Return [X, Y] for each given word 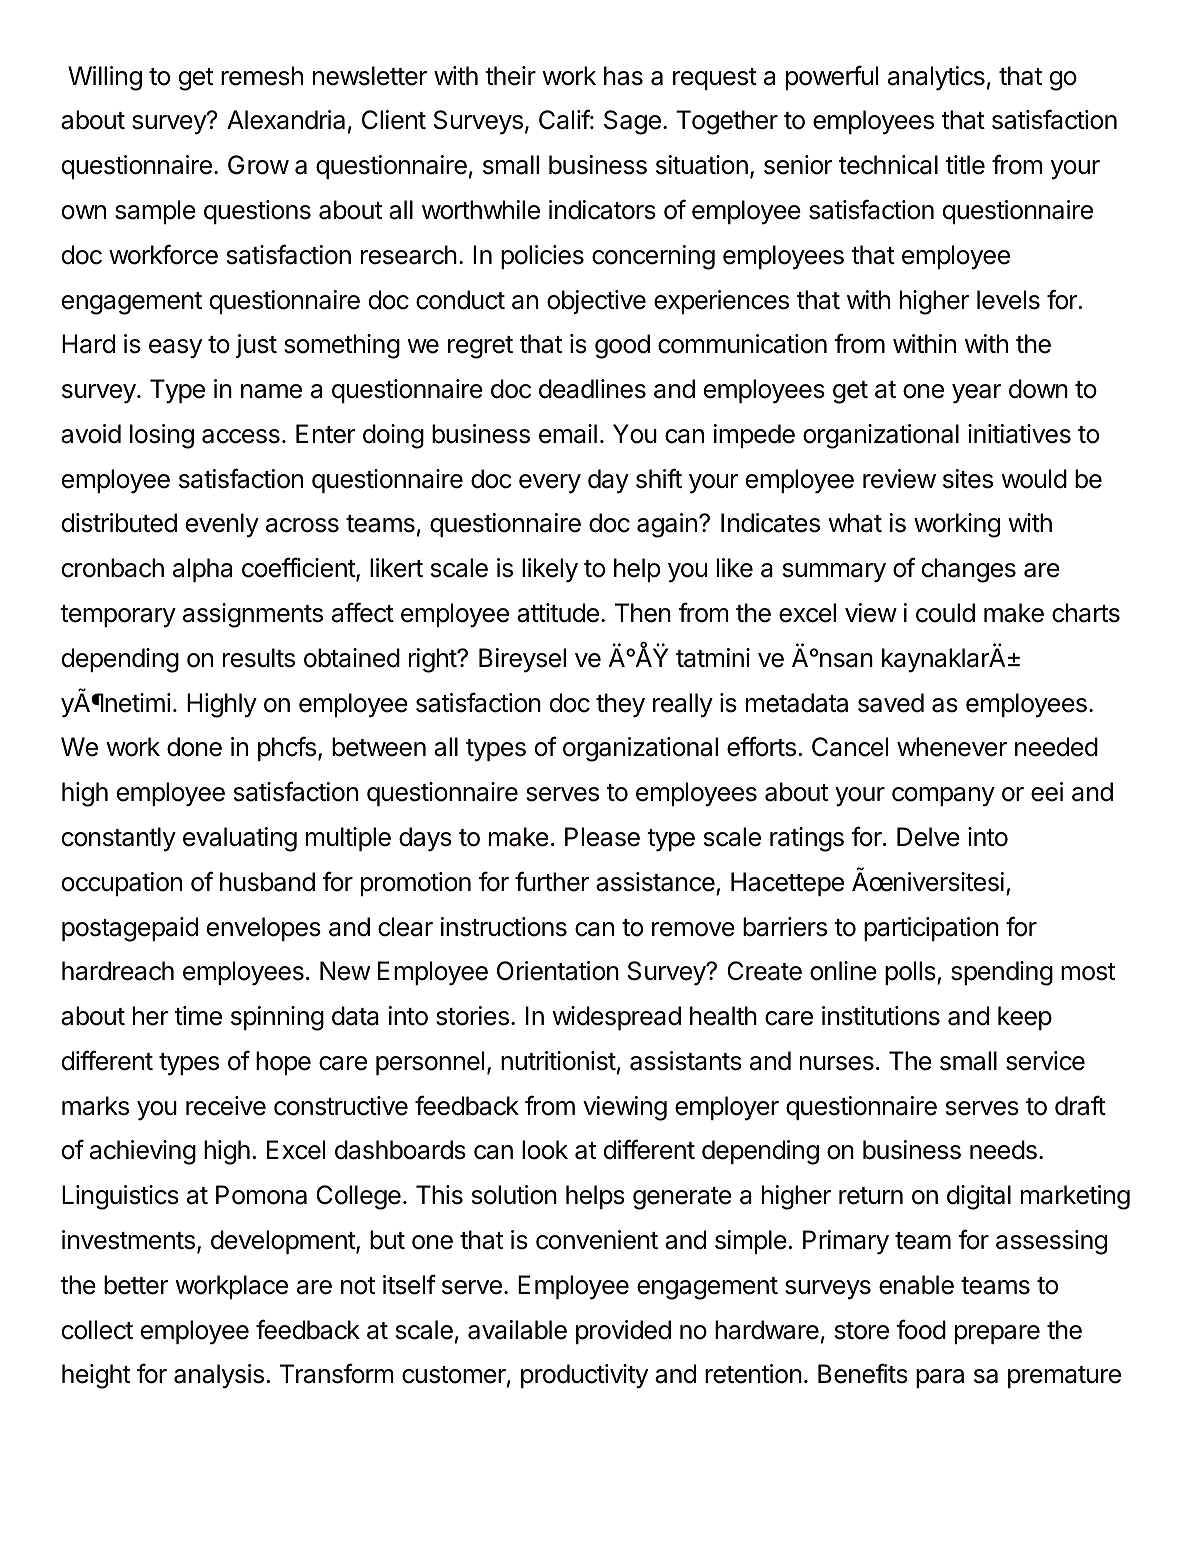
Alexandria [286, 120]
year [977, 394]
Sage [632, 122]
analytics [936, 78]
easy [175, 349]
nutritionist [558, 1061]
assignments [253, 615]
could [945, 613]
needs [1003, 1150]
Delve [928, 837]
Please [602, 837]
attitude [558, 613]
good [622, 346]
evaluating [240, 839]
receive [226, 1106]
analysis [219, 1376]
